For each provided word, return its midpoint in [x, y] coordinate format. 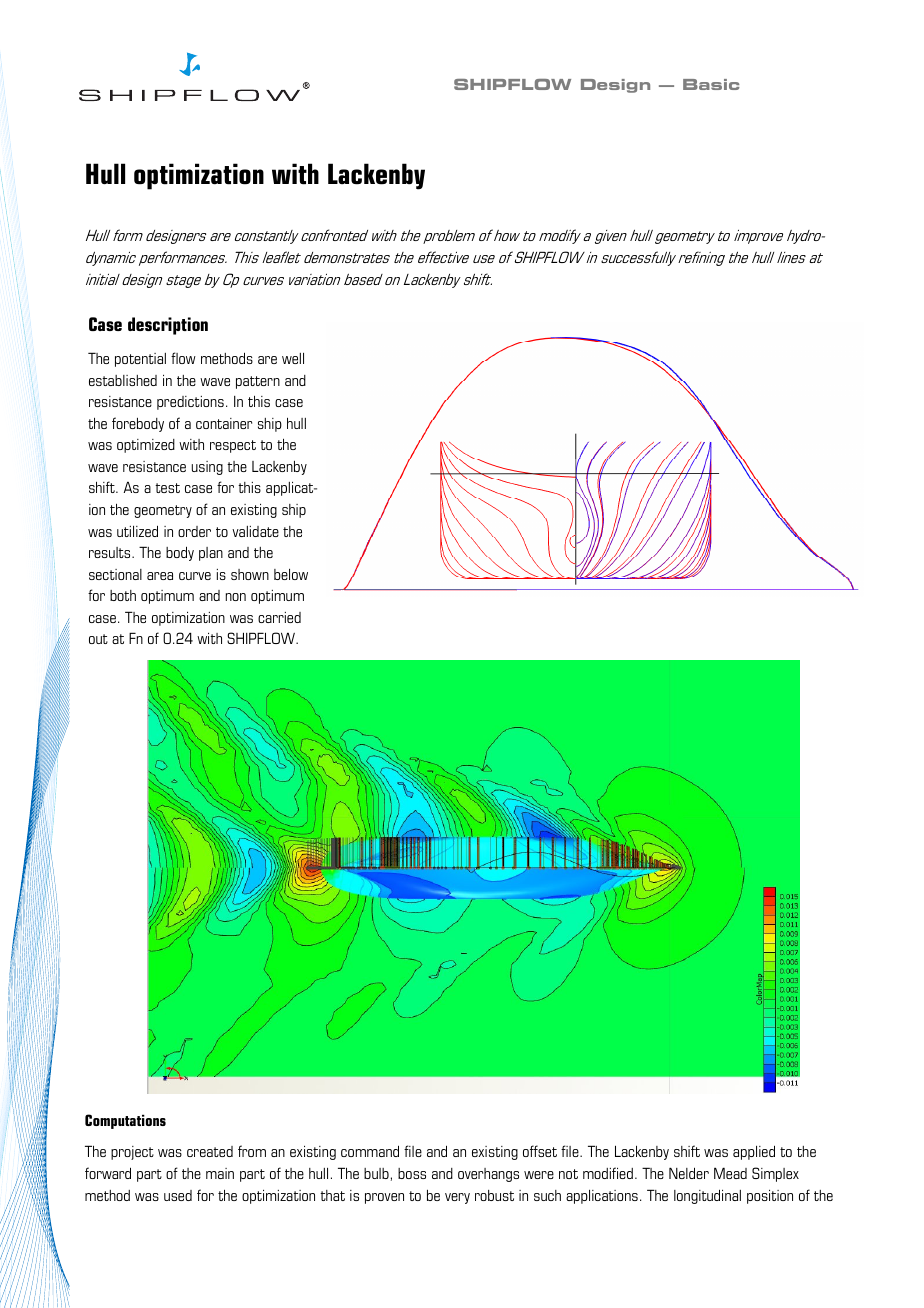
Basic [711, 84]
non [236, 597]
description [168, 326]
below [291, 574]
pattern [258, 382]
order [194, 531]
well [293, 358]
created [210, 1151]
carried [279, 617]
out [98, 639]
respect [233, 446]
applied [754, 1152]
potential [140, 360]
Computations [125, 1121]
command [370, 1151]
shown [250, 574]
